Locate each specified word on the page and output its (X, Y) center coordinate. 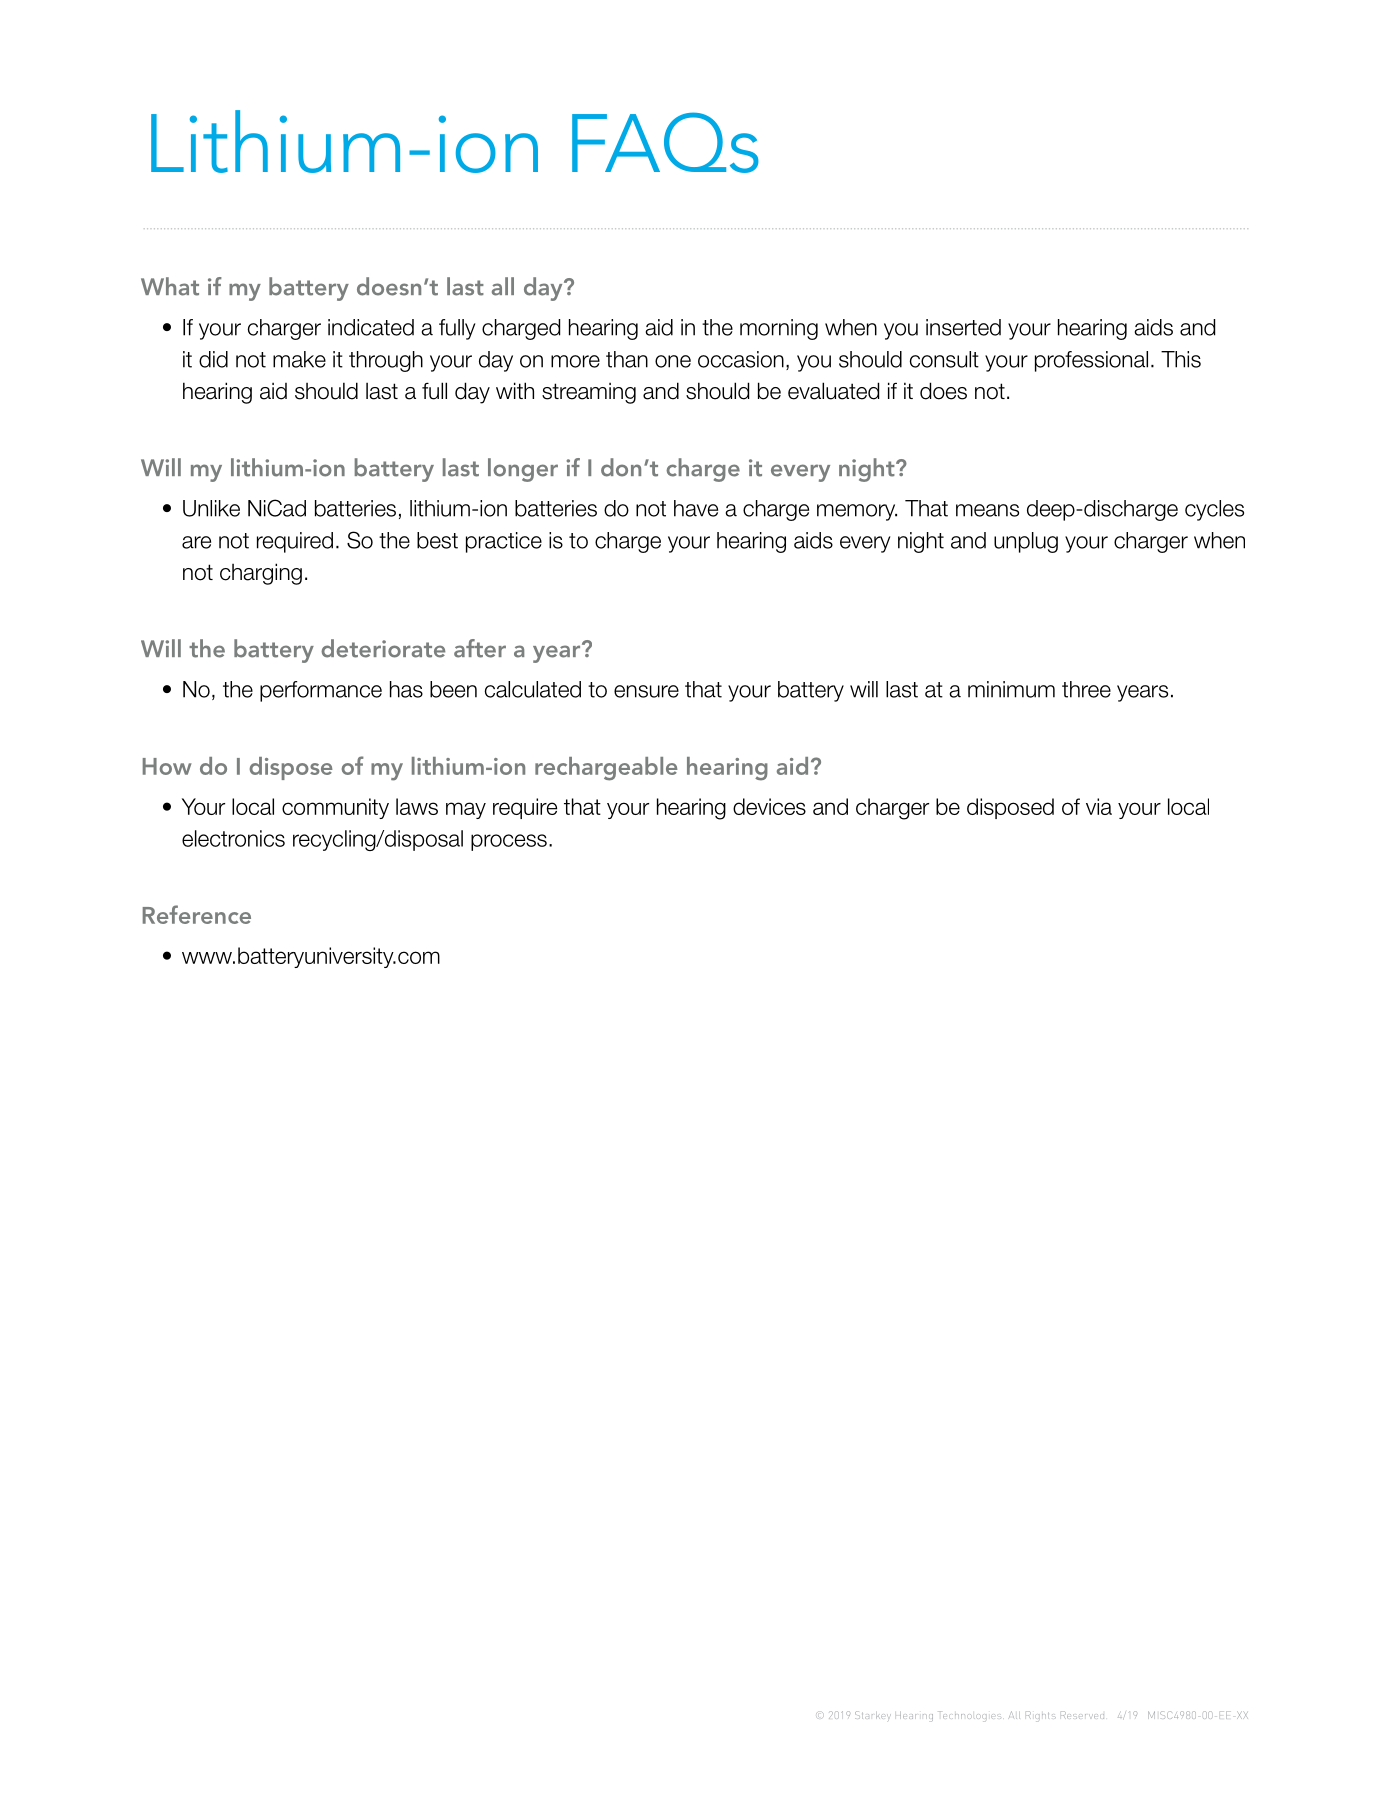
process (509, 842)
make (299, 359)
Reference (197, 914)
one (673, 361)
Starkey (873, 1716)
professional (1091, 361)
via (1099, 806)
